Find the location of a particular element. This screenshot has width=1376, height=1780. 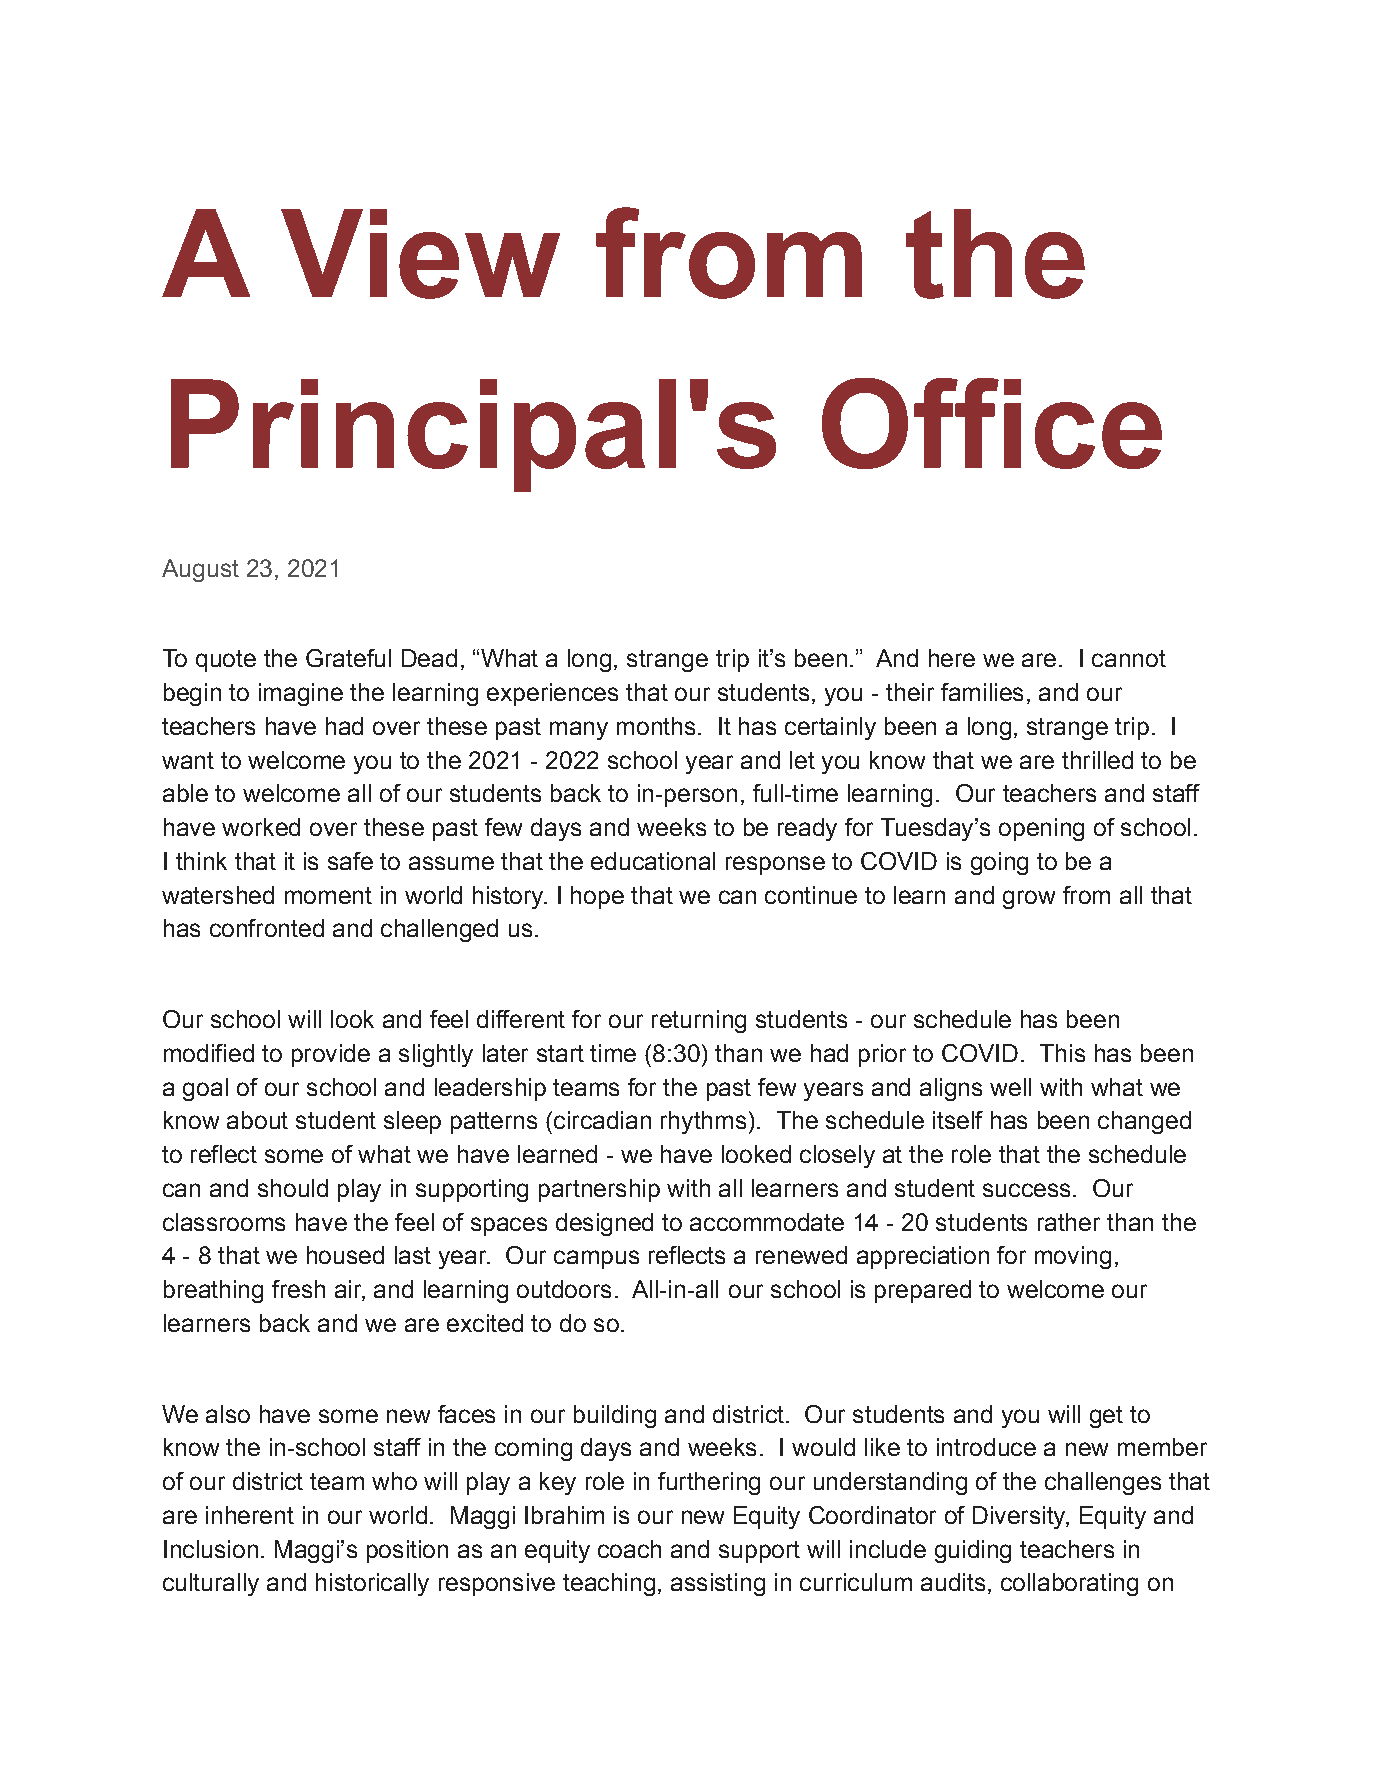

grow is located at coordinates (1029, 899).
